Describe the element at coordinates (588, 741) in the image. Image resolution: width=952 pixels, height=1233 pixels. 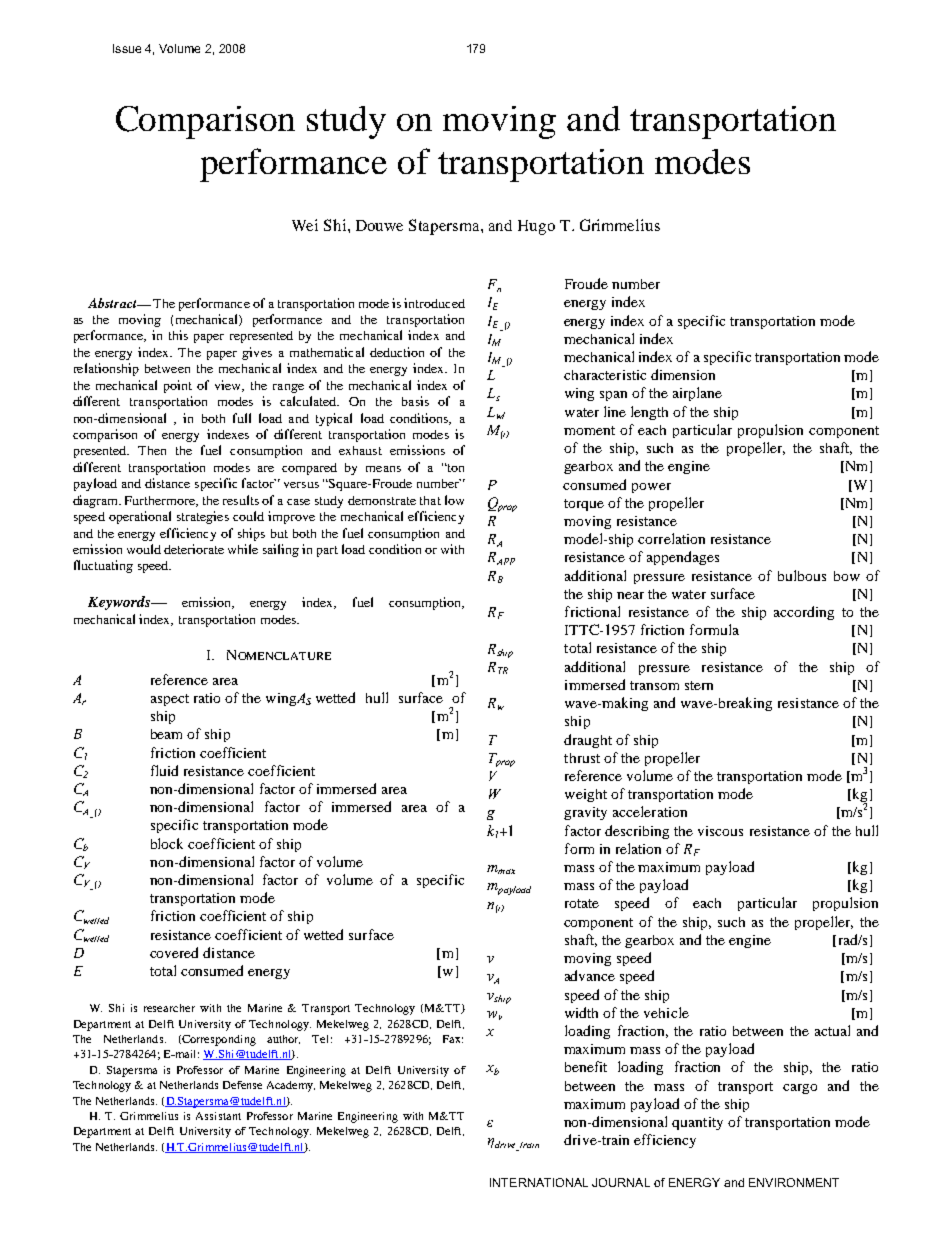
I see `draught` at that location.
